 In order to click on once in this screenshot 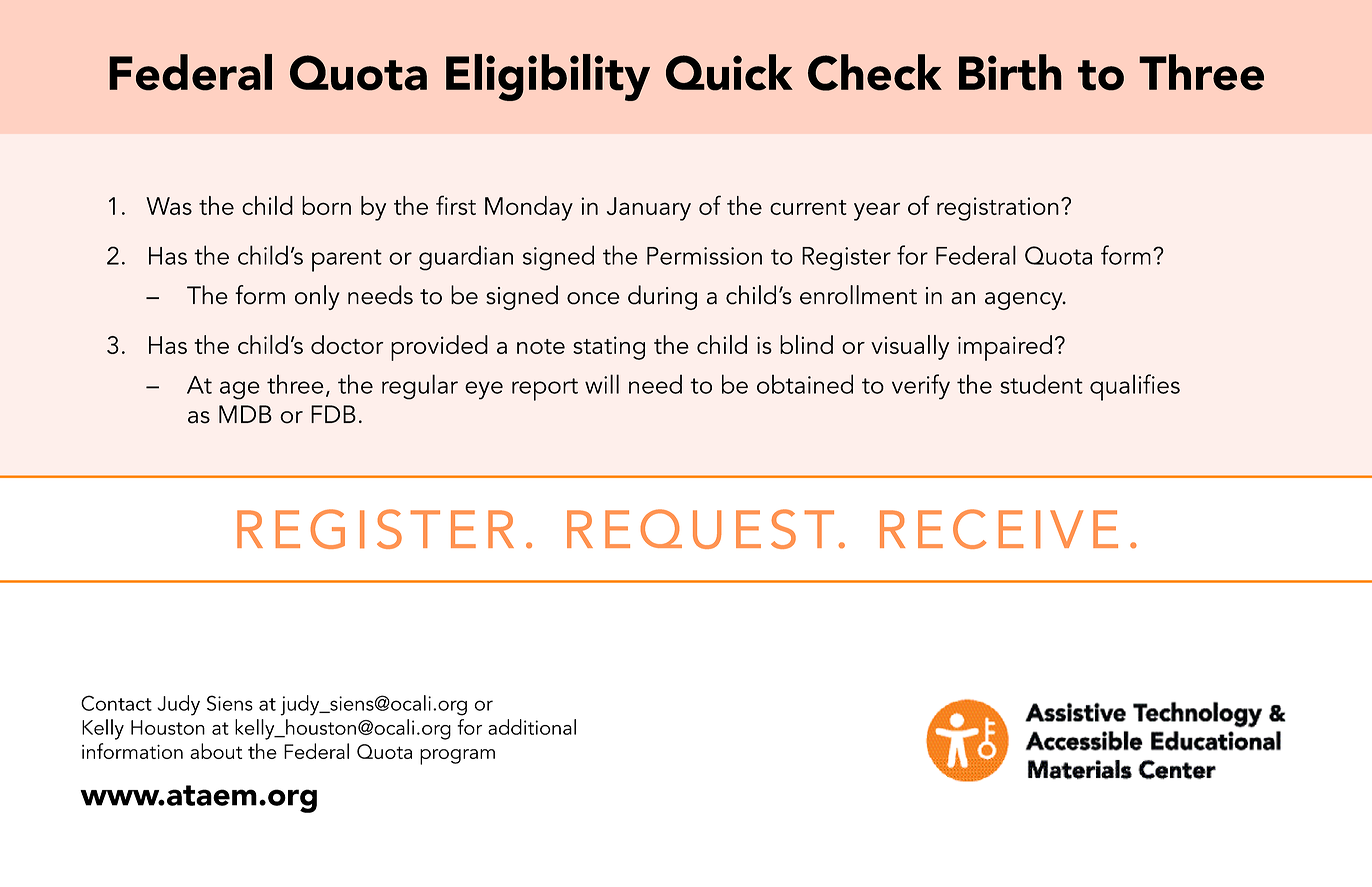, I will do `click(593, 298)`.
